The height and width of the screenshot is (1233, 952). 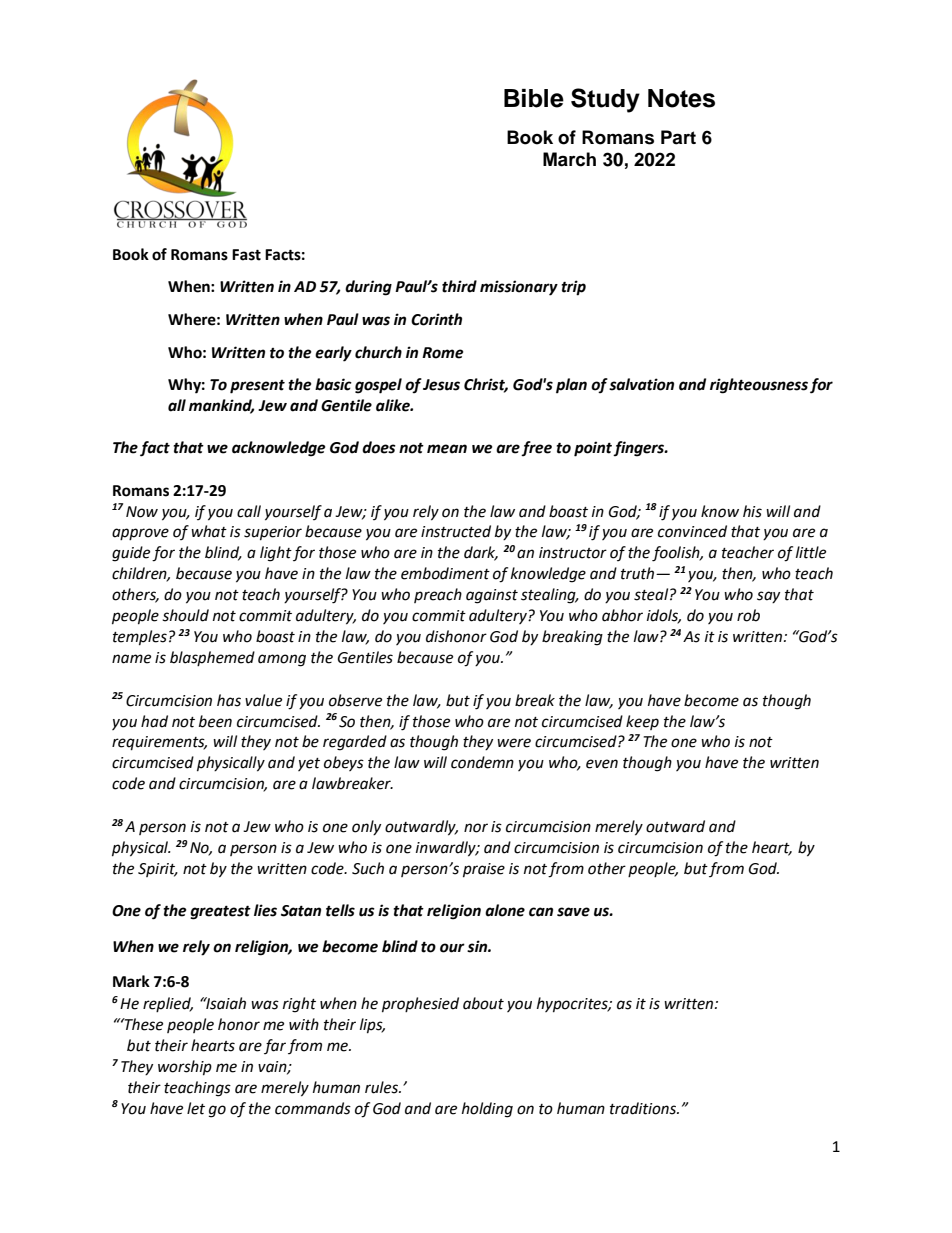 I want to click on worship, so click(x=185, y=1068).
